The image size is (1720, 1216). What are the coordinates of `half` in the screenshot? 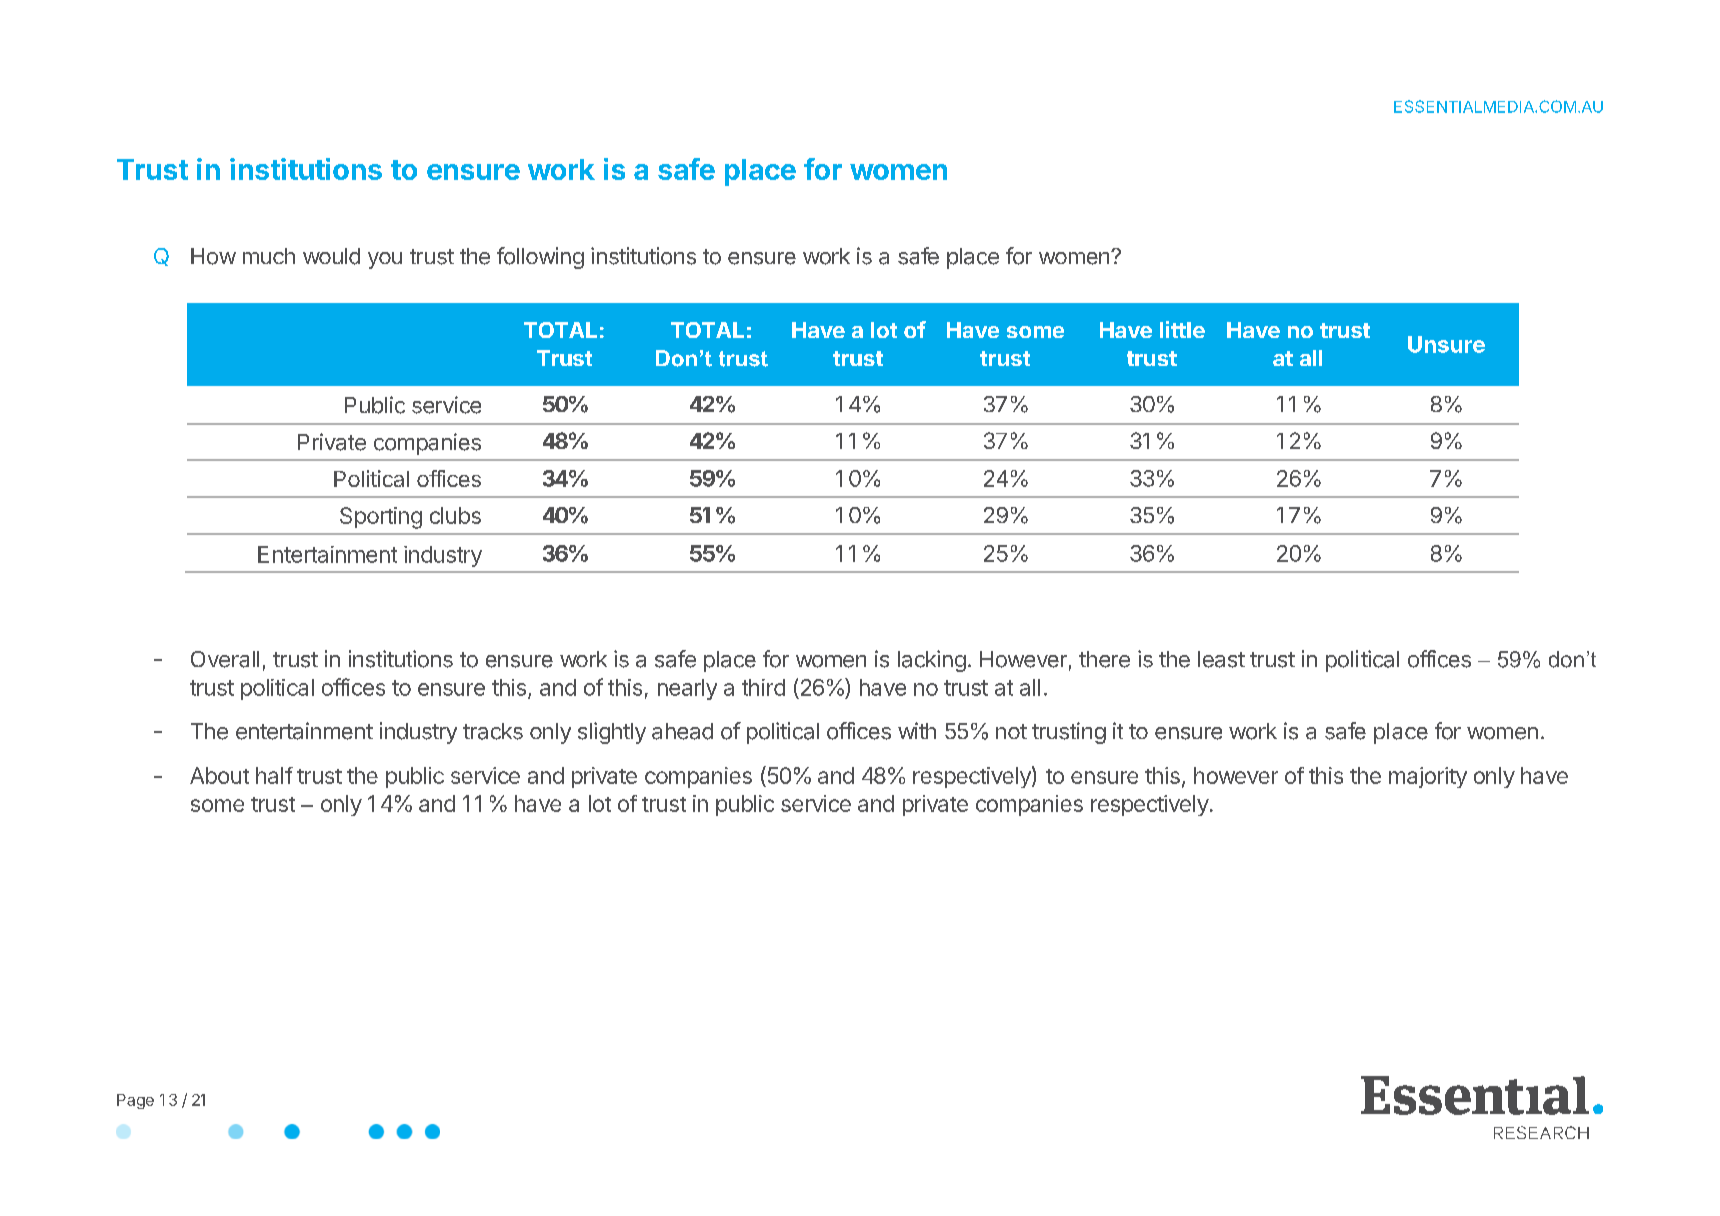 It's located at (274, 775).
